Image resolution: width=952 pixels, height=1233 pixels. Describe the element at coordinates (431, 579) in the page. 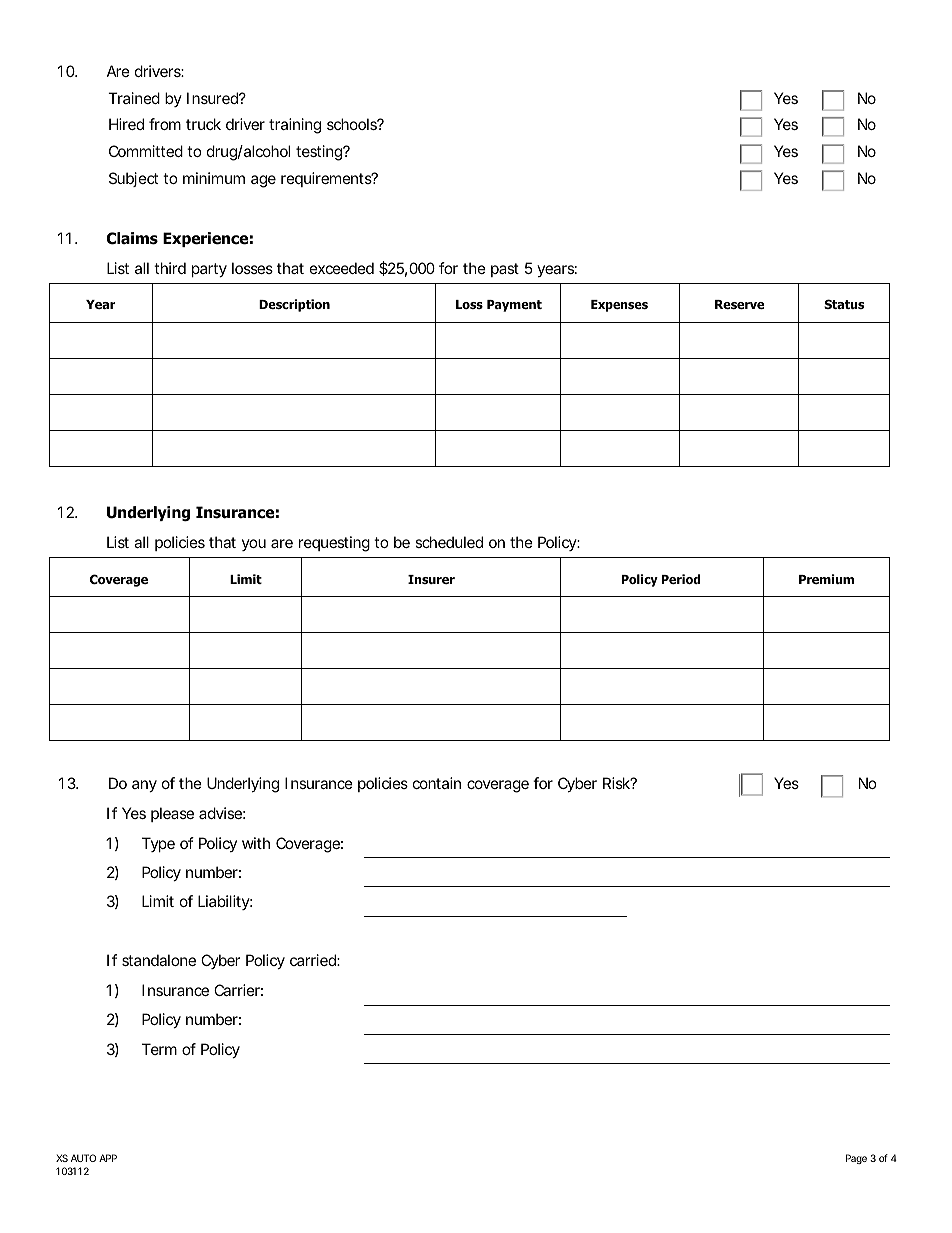

I see `Insurer` at that location.
